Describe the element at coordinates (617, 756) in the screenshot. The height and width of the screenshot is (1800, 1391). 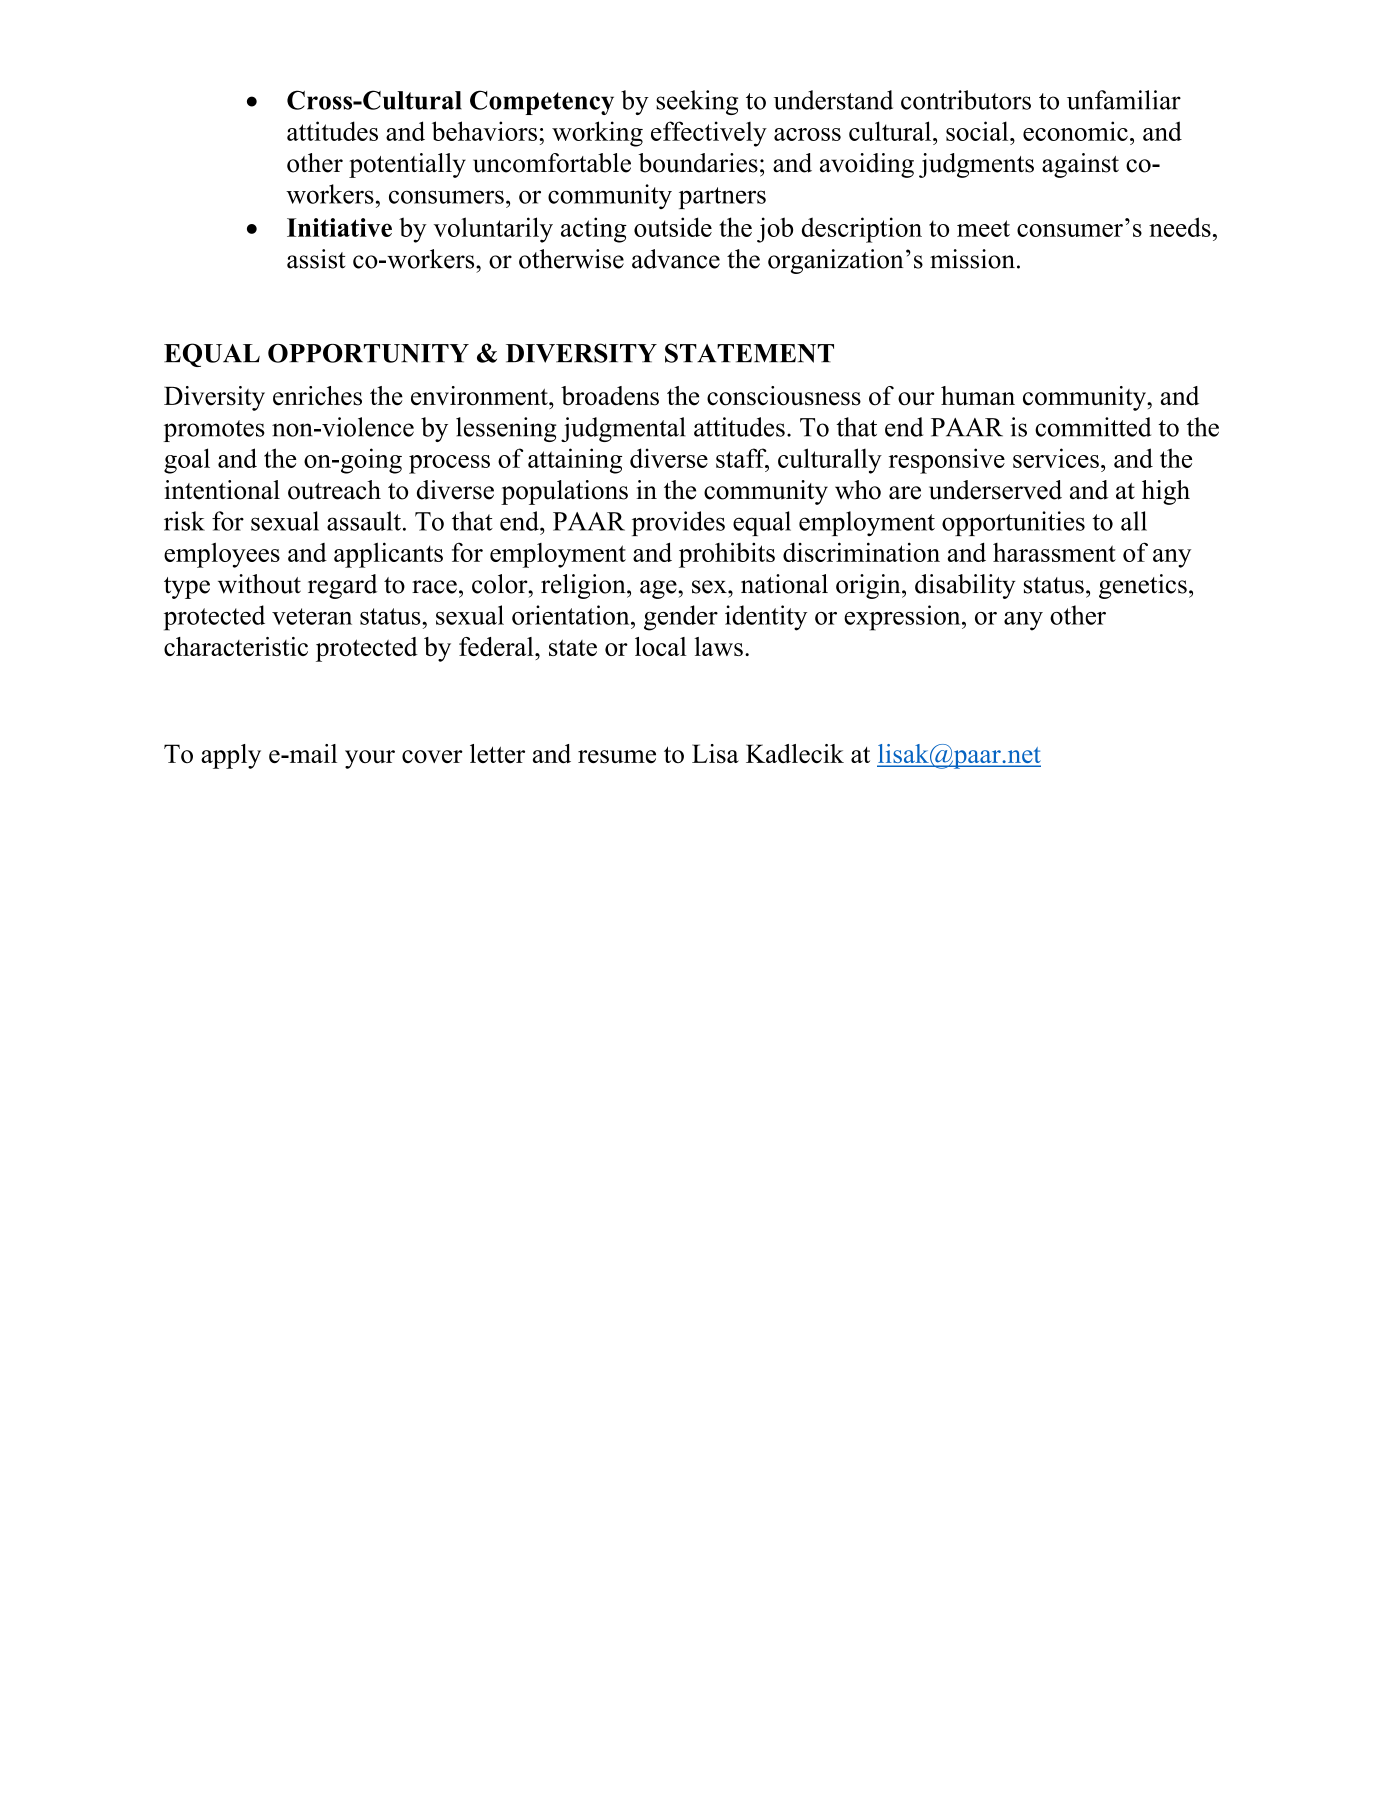
I see `resume` at that location.
